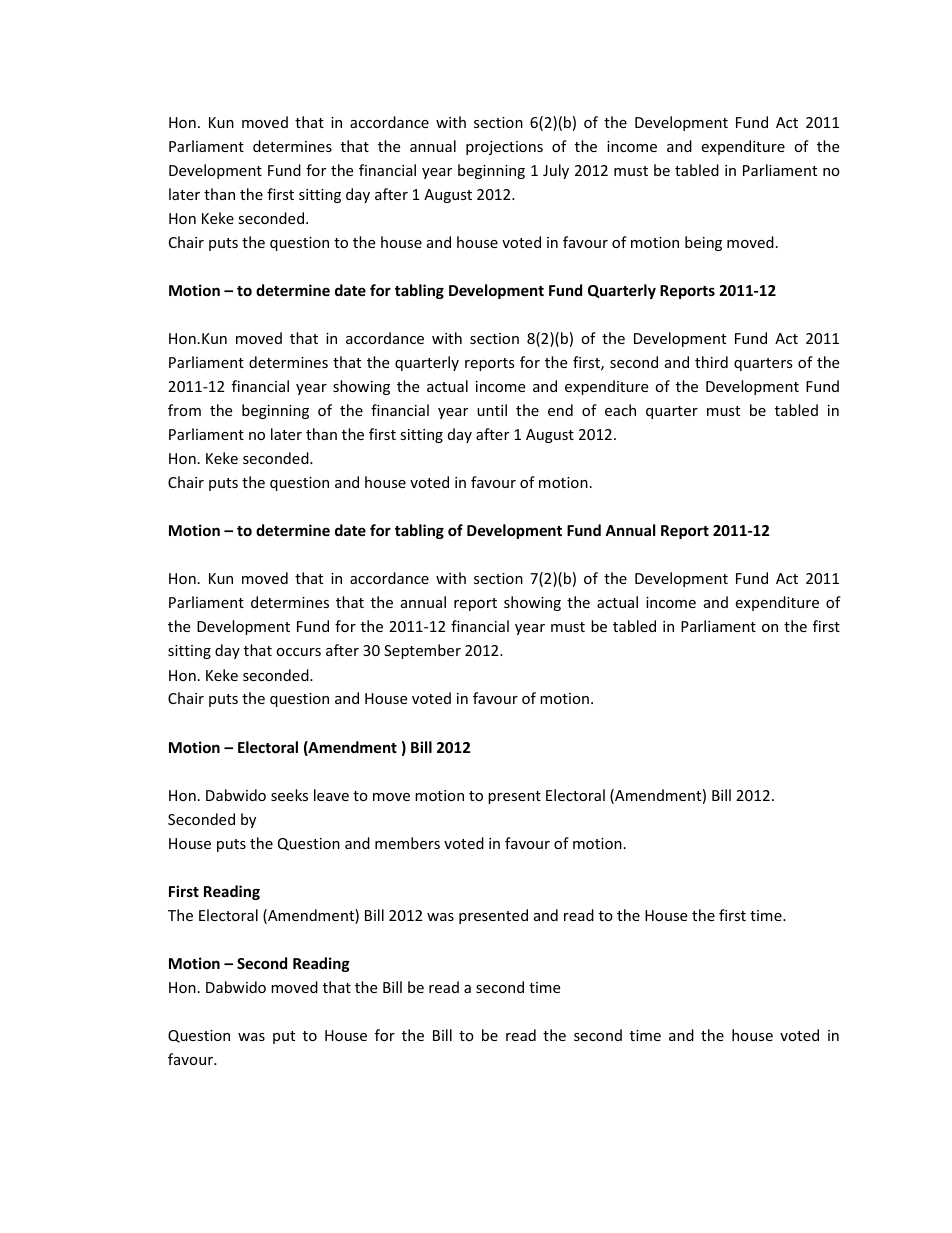 The width and height of the screenshot is (952, 1233). What do you see at coordinates (184, 410) in the screenshot?
I see `from` at bounding box center [184, 410].
